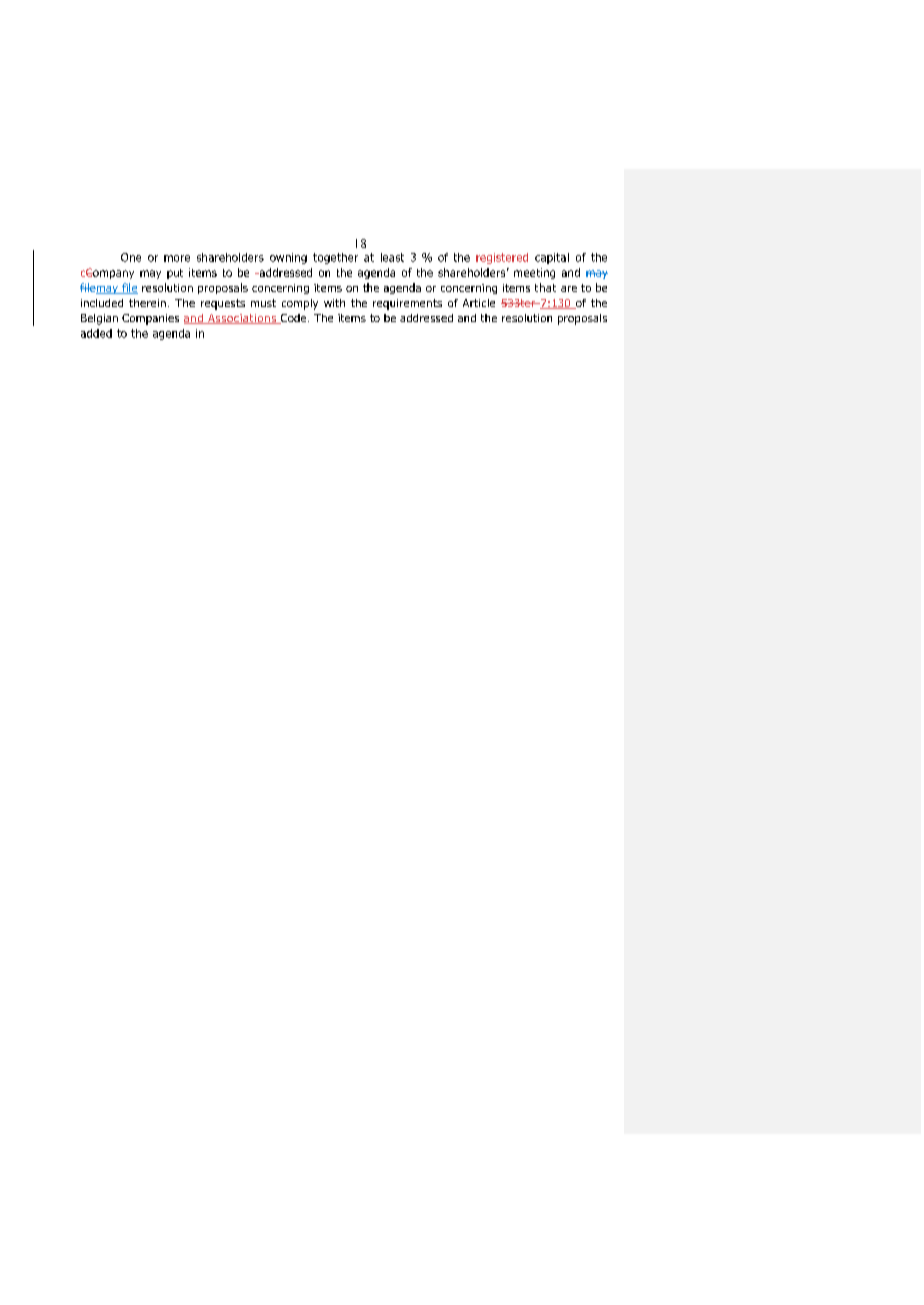 Image resolution: width=924 pixels, height=1305 pixels. Describe the element at coordinates (534, 273) in the document. I see `meeting` at that location.
